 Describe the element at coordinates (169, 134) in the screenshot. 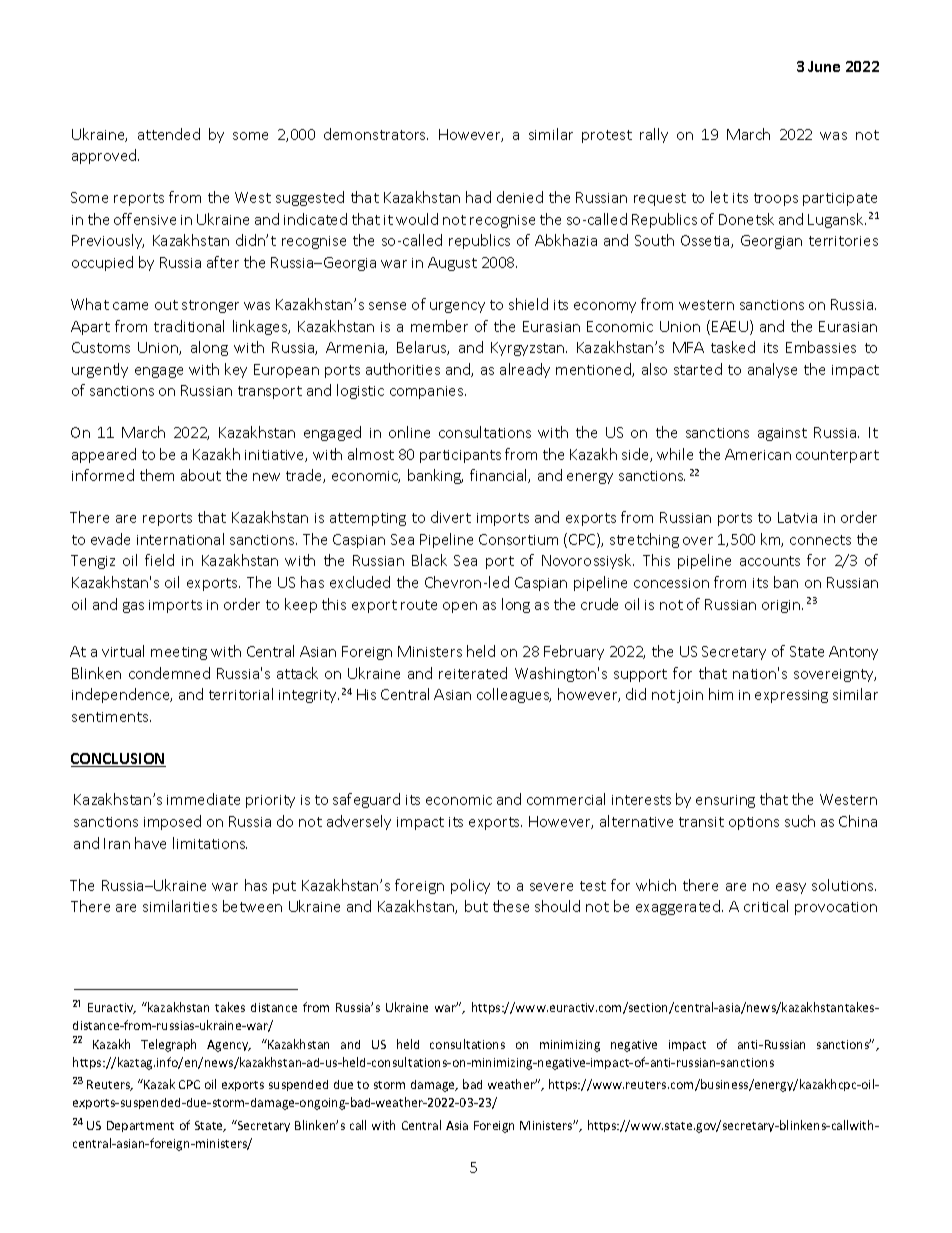

I see `attended` at that location.
